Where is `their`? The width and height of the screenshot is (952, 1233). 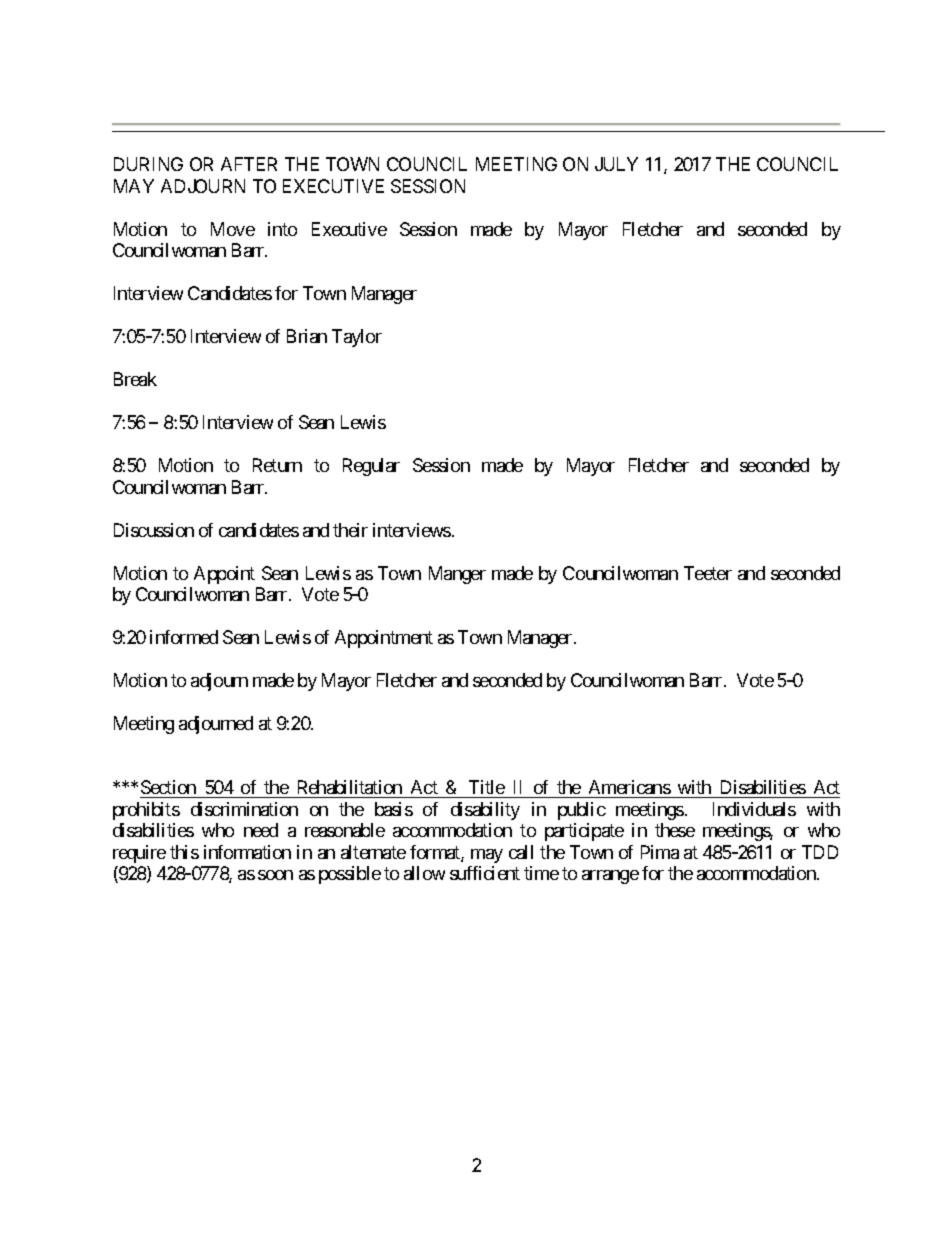 their is located at coordinates (350, 530).
